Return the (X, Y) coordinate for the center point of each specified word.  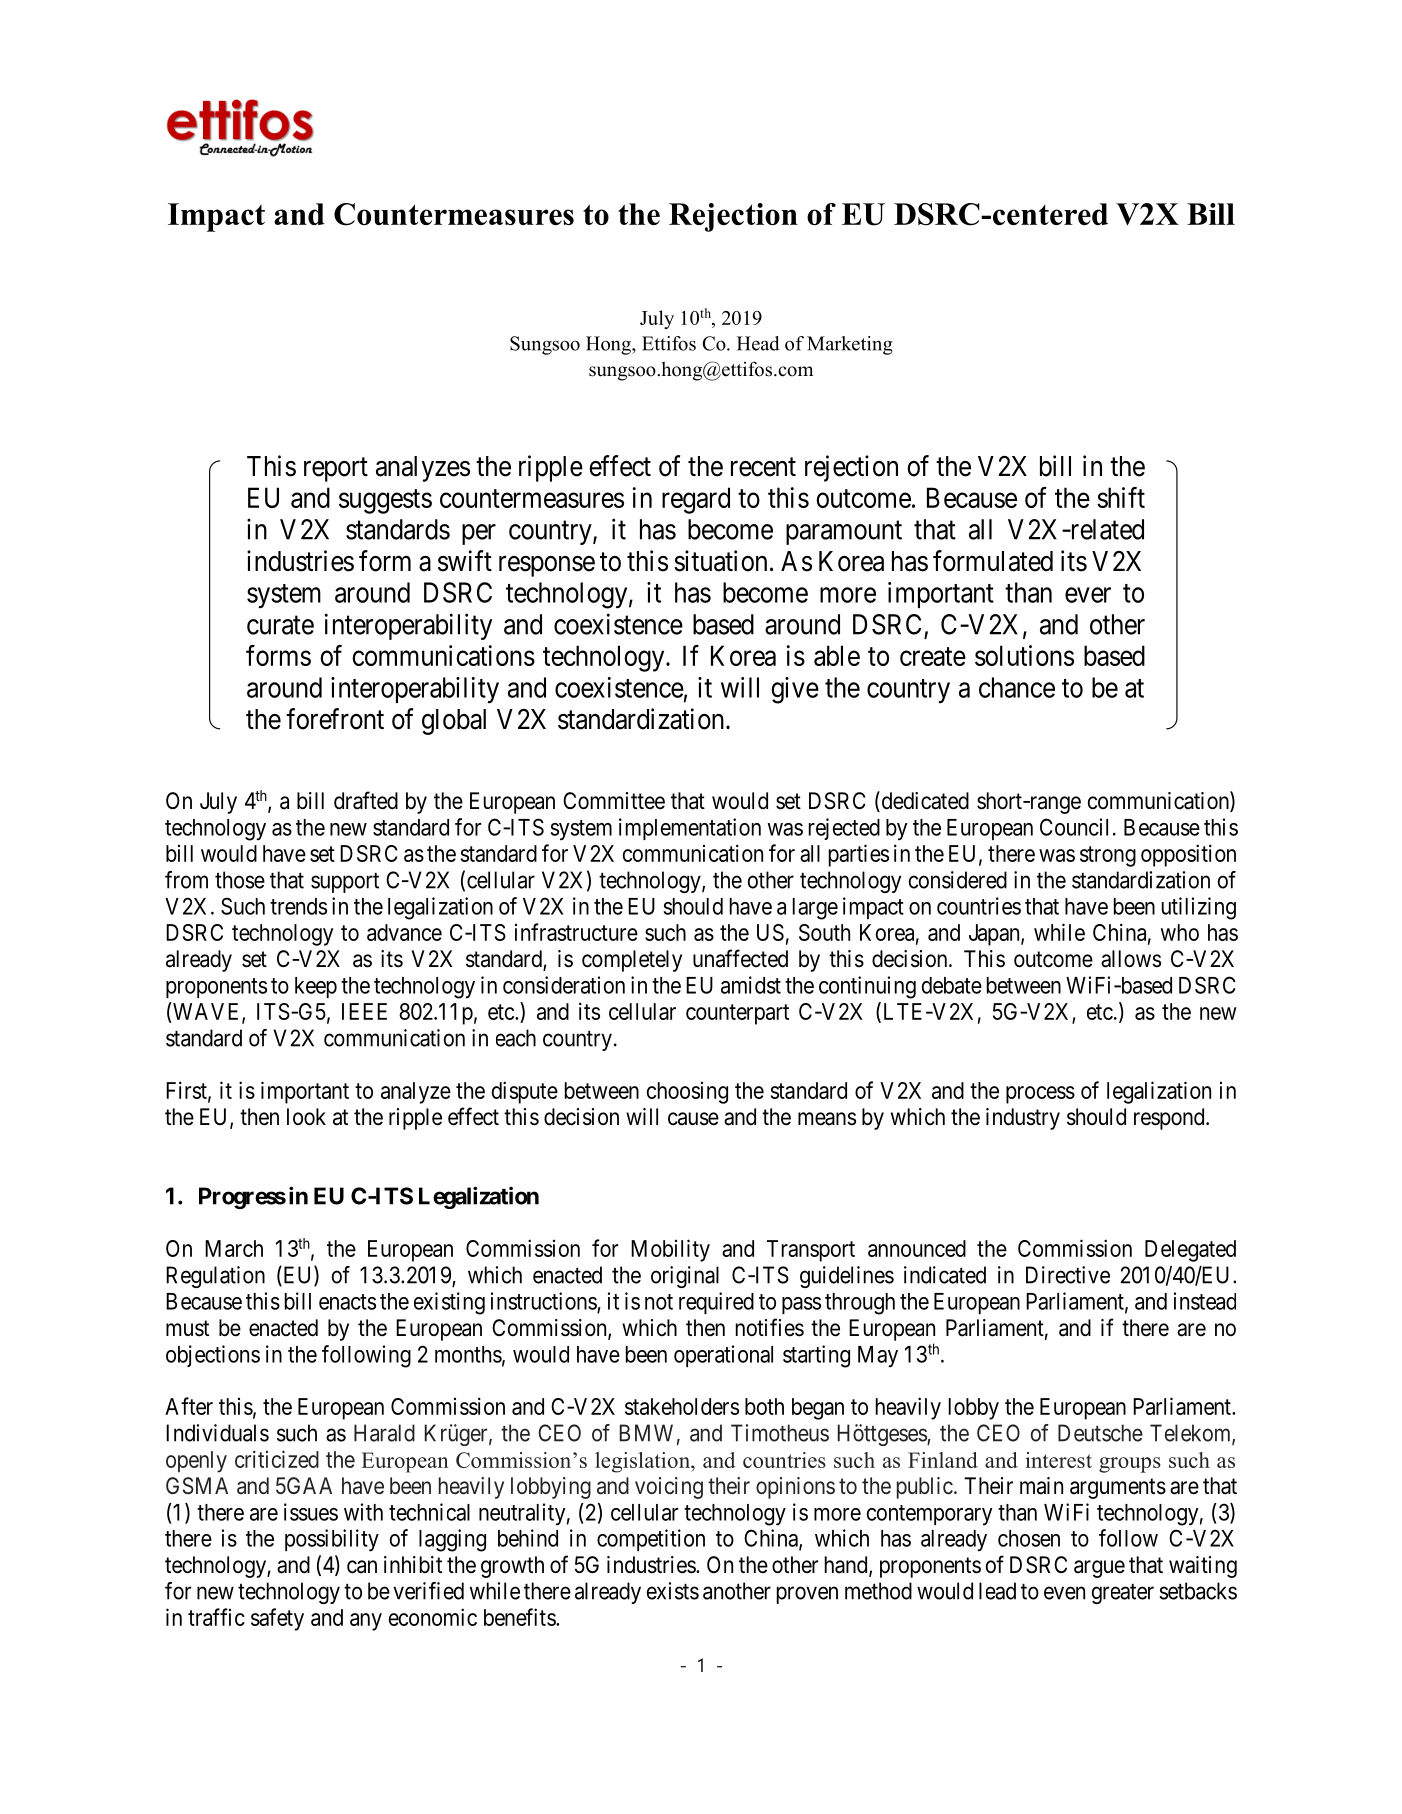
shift (1121, 497)
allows (1131, 959)
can (362, 1567)
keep (316, 987)
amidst (751, 985)
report (336, 470)
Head (758, 343)
